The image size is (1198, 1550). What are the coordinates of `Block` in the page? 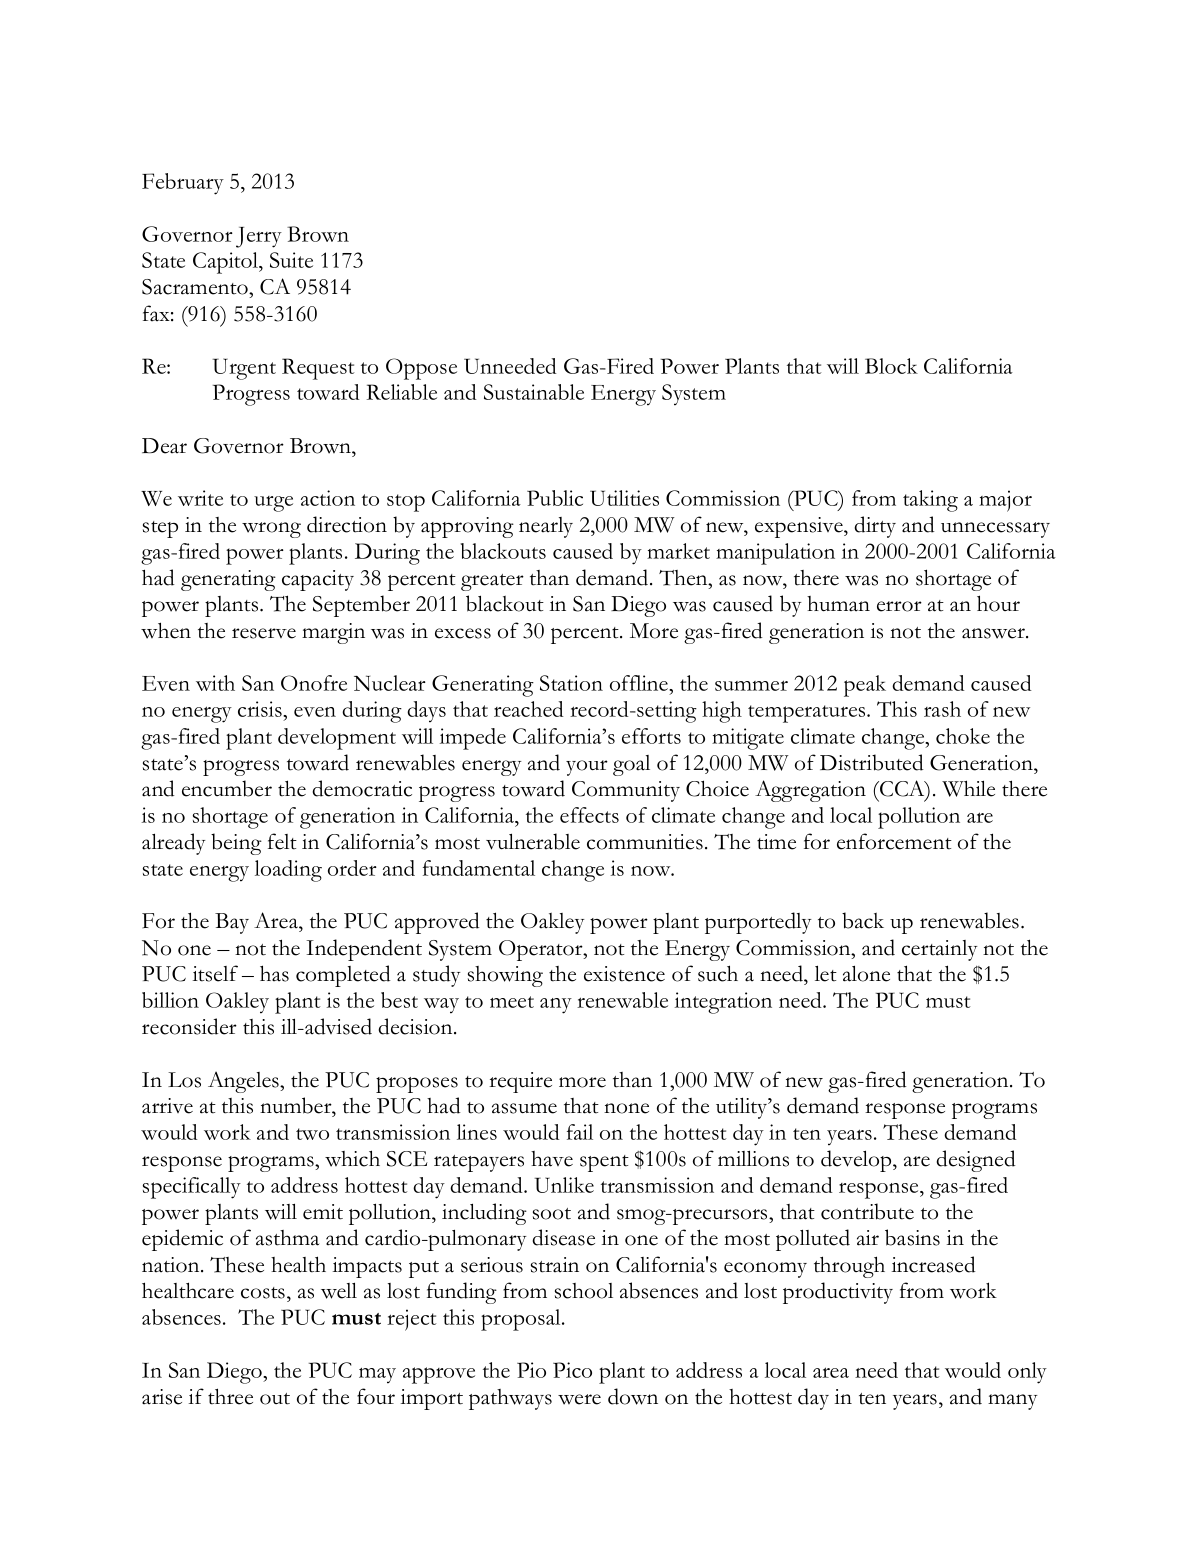 It's located at (891, 366).
